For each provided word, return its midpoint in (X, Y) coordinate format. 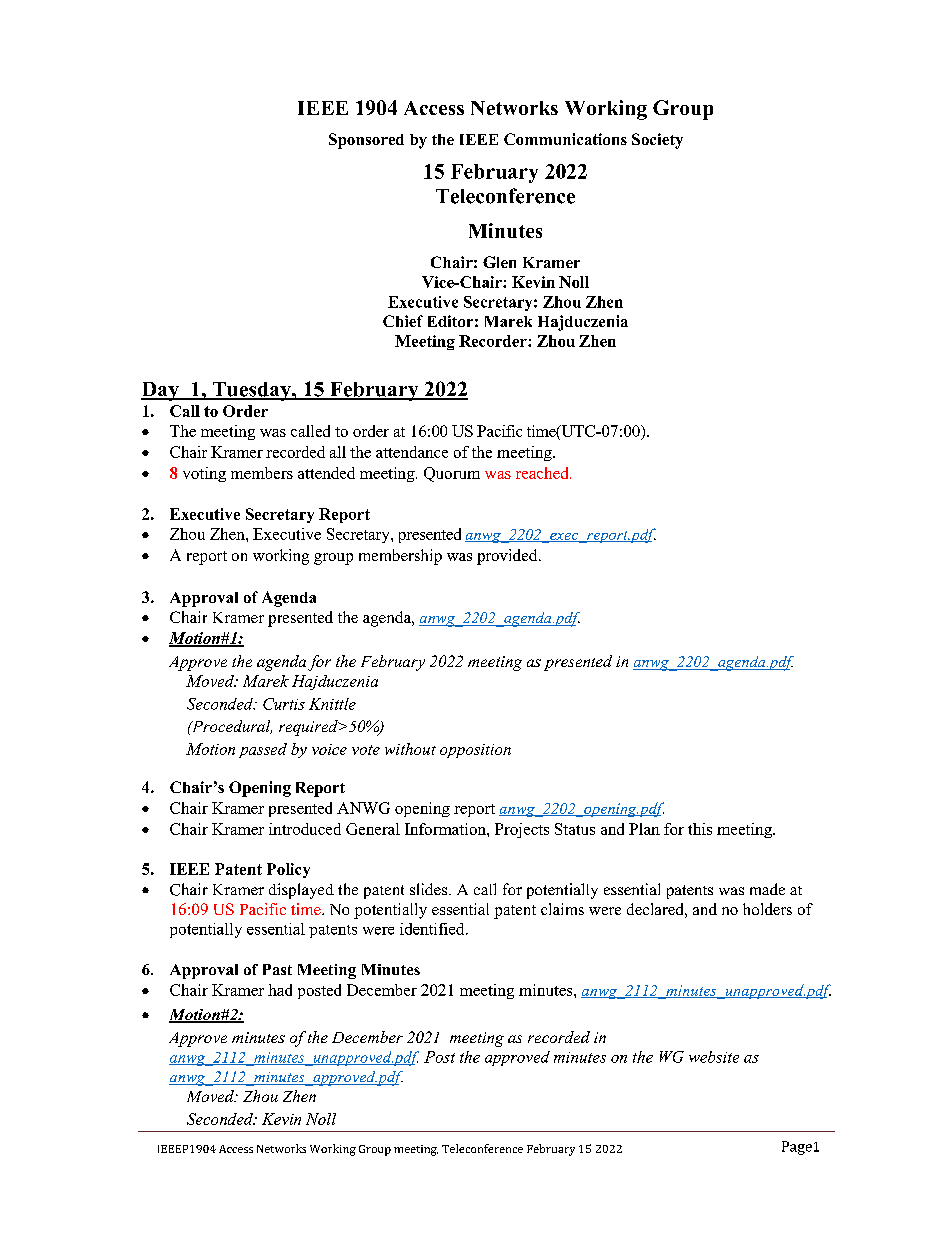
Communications (565, 139)
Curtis (284, 704)
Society (657, 141)
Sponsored (366, 141)
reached (543, 473)
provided (508, 557)
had (280, 990)
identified (433, 929)
